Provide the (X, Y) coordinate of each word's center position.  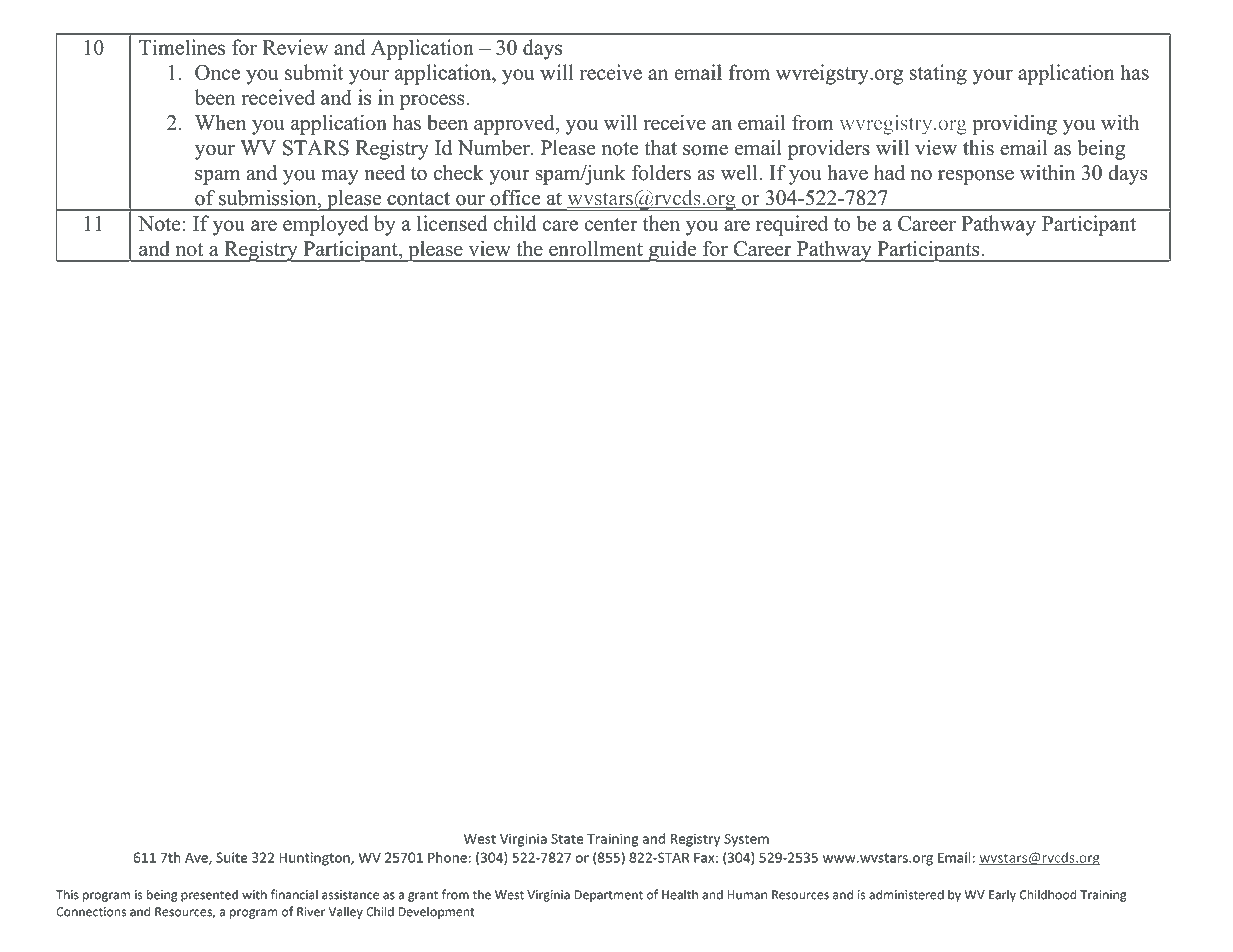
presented (209, 895)
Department (608, 896)
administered (906, 894)
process (433, 102)
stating (938, 74)
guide (672, 251)
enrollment (596, 249)
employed (325, 225)
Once (217, 72)
